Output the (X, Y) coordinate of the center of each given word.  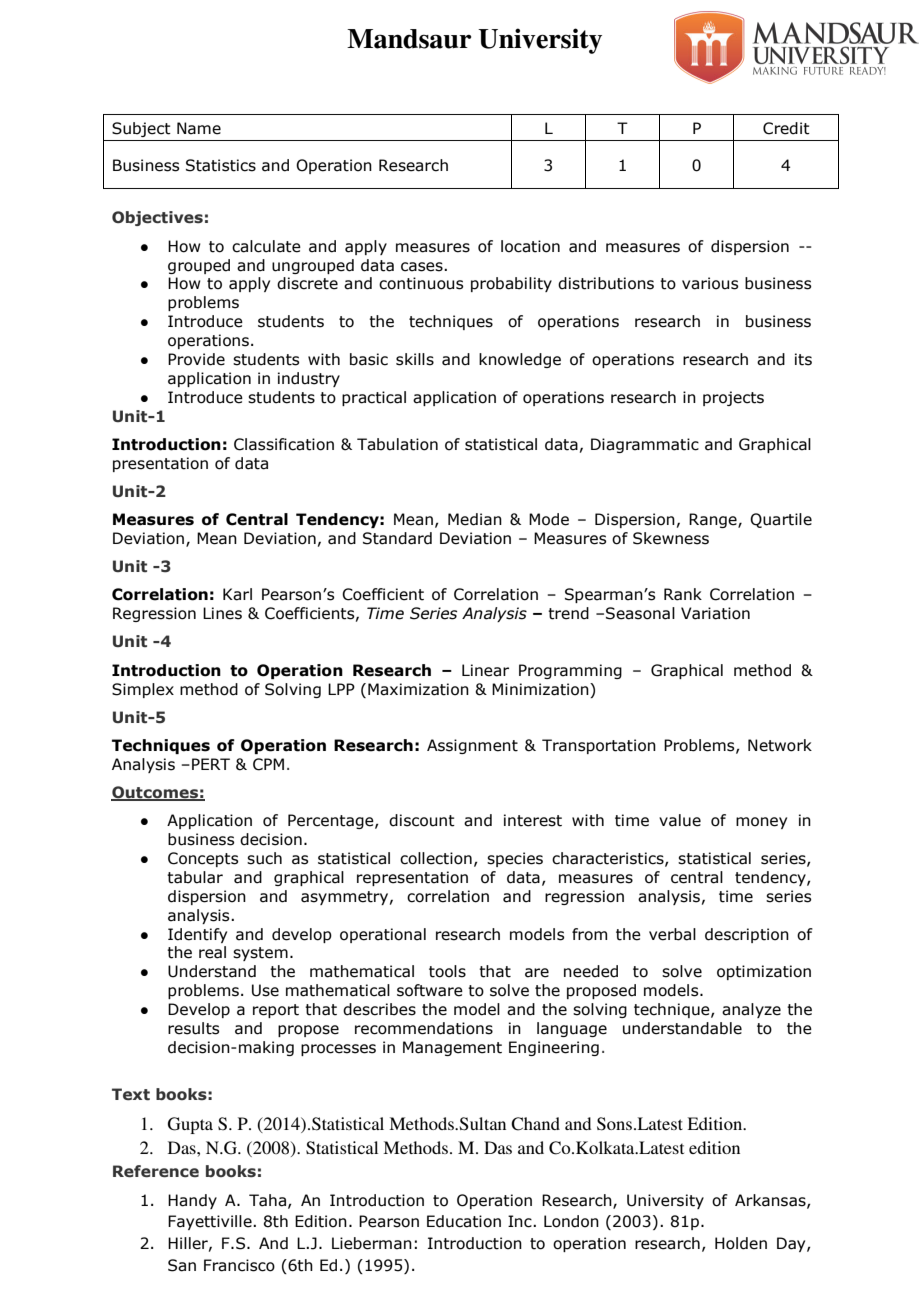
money (761, 823)
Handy (192, 1201)
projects (733, 398)
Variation (715, 613)
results (193, 1028)
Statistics (221, 165)
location (530, 246)
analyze (751, 1010)
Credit (786, 128)
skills (415, 359)
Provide (196, 359)
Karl (237, 594)
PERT (211, 764)
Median (475, 519)
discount (422, 820)
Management (452, 1048)
